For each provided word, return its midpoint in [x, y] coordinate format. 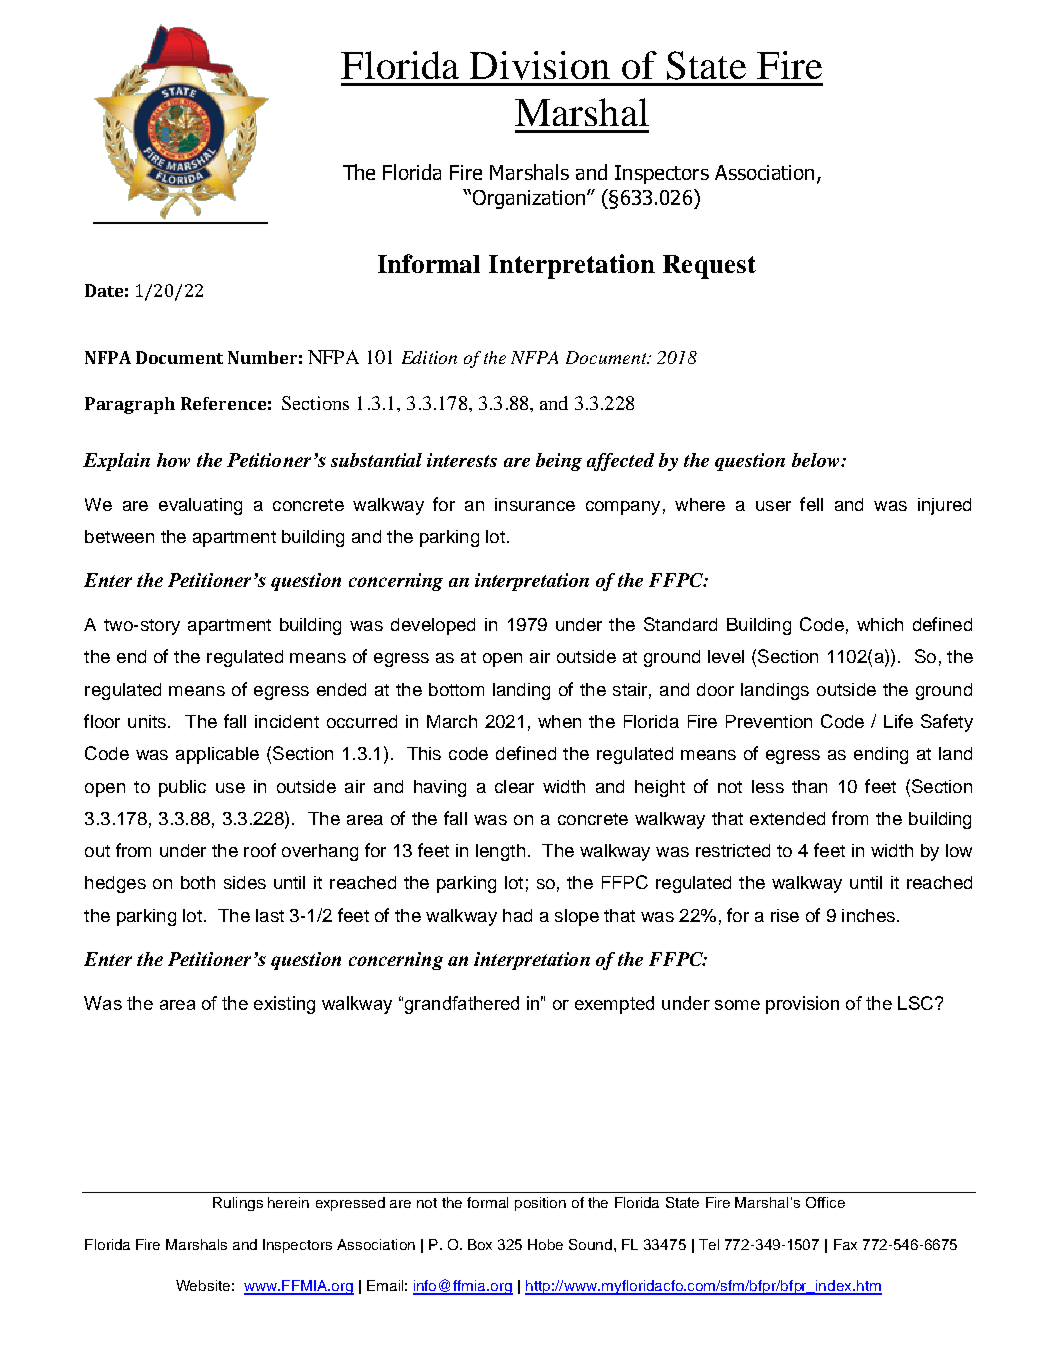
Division [540, 65]
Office [825, 1202]
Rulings [238, 1204]
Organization [527, 199]
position [540, 1204]
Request [709, 267]
